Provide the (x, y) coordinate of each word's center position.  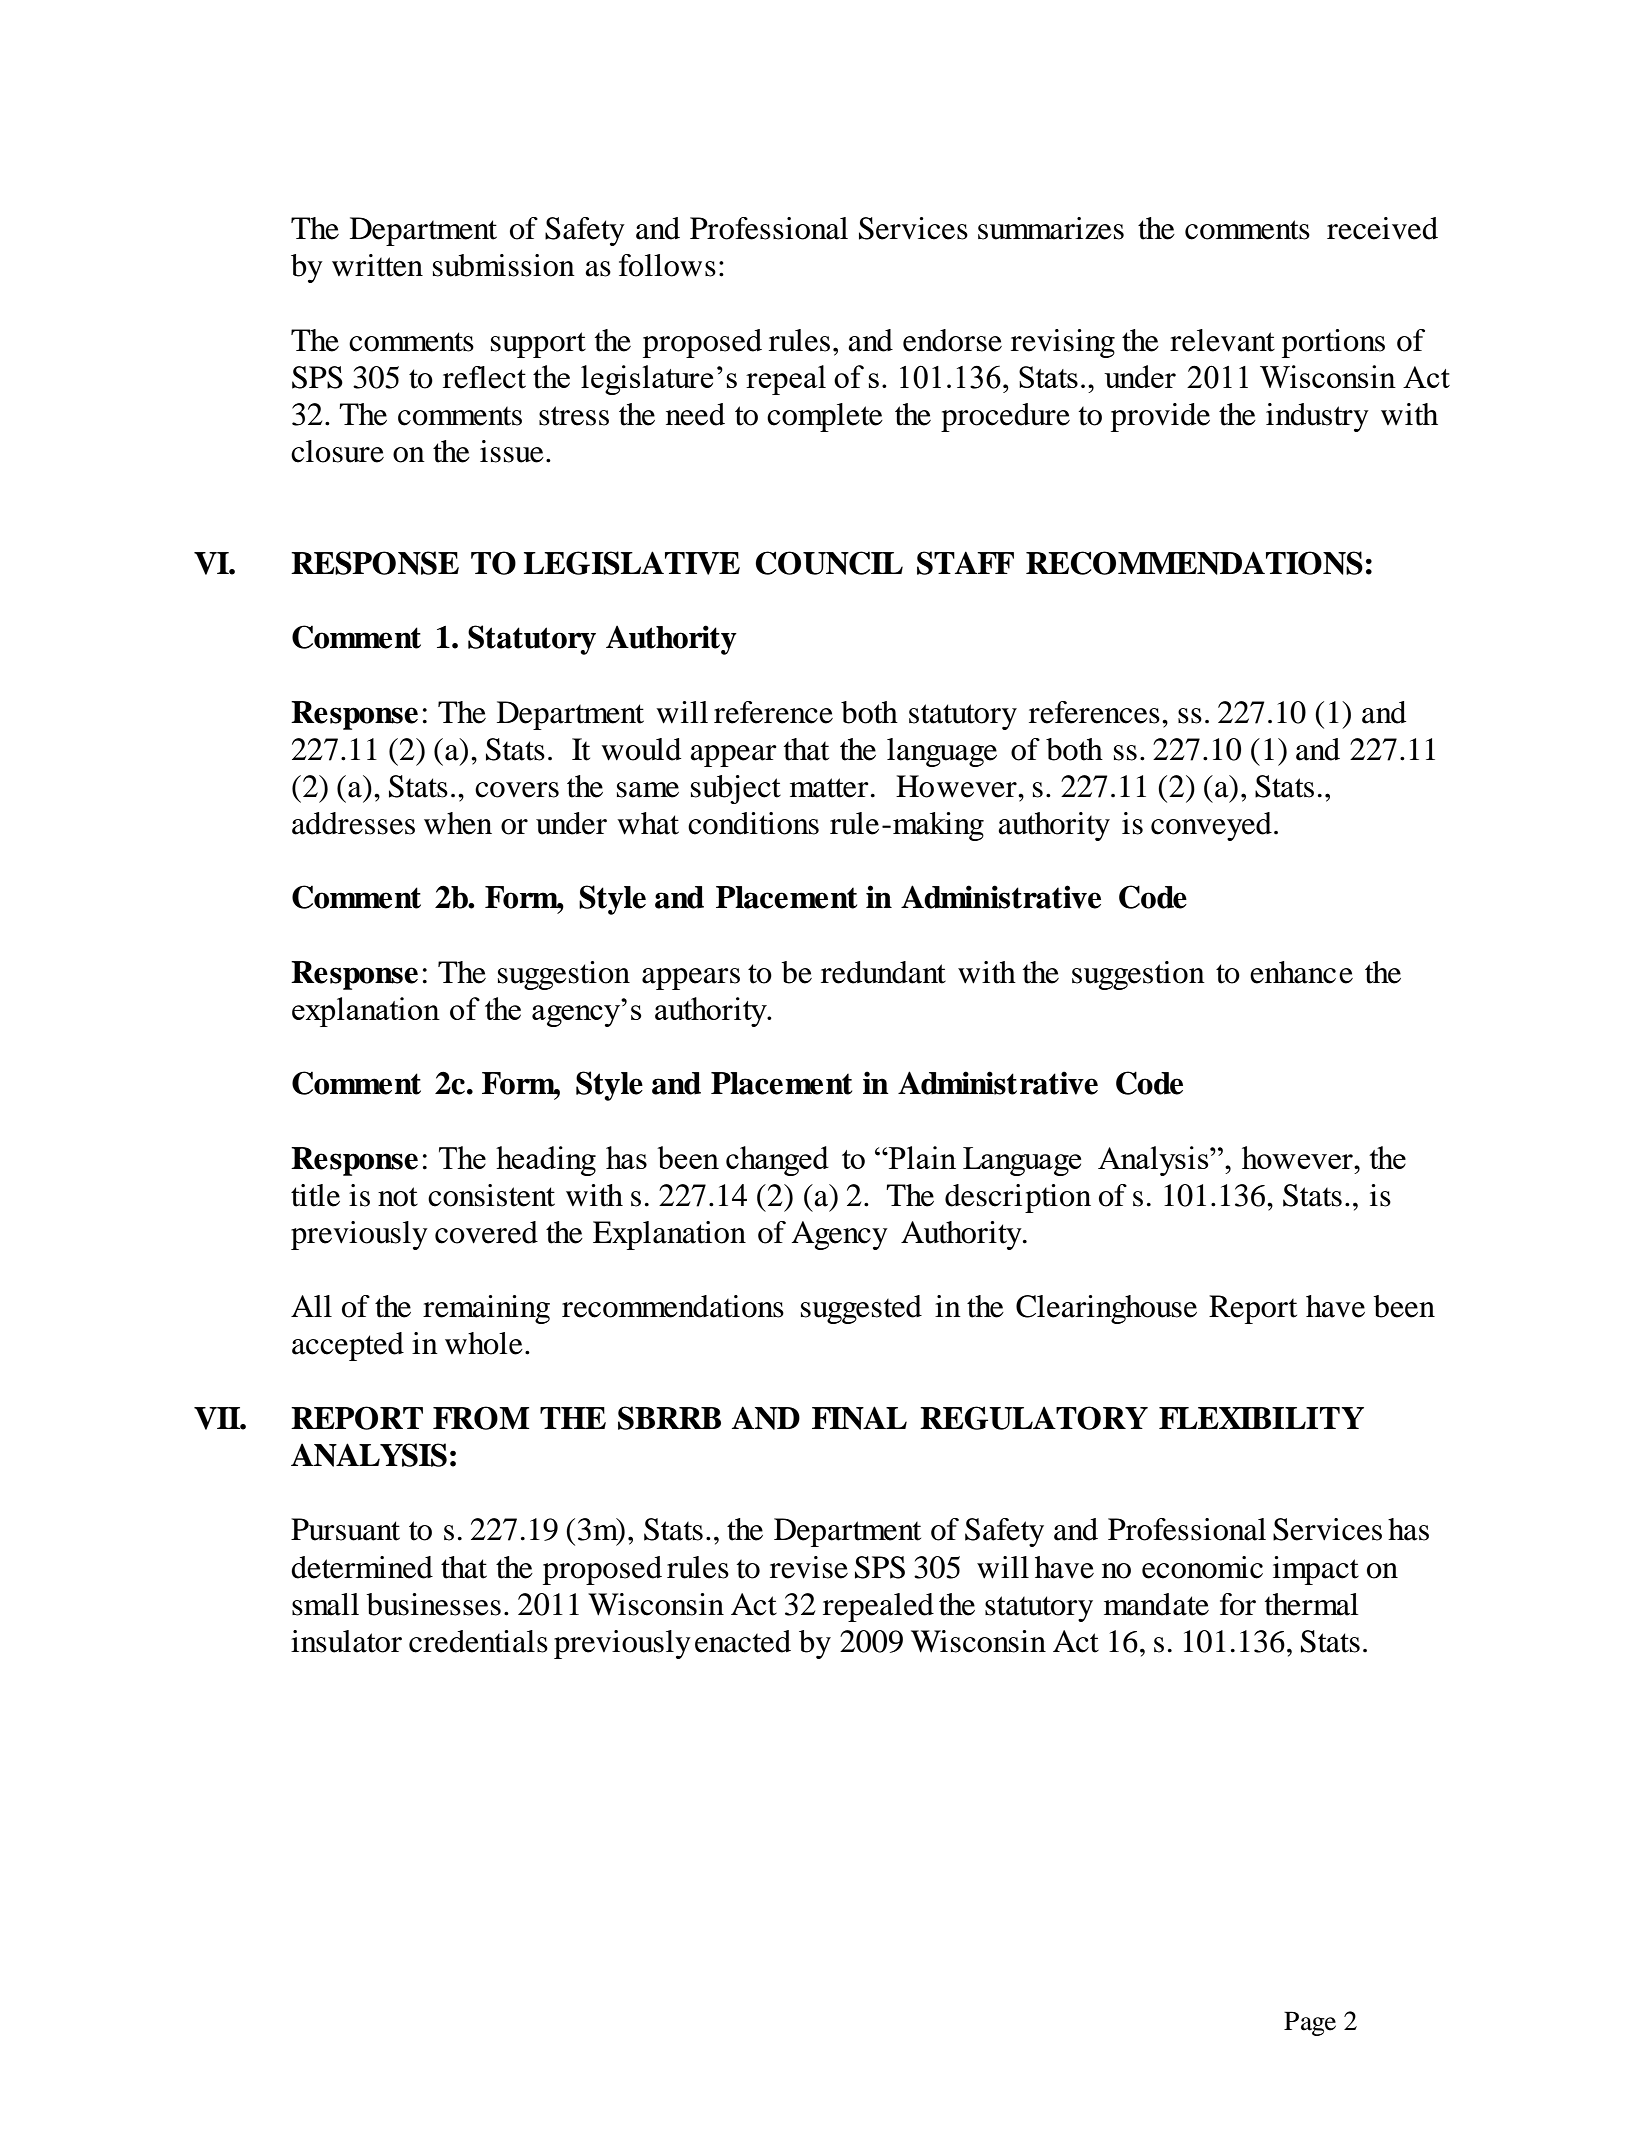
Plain (921, 1157)
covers (517, 790)
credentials (478, 1641)
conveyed (1211, 826)
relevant (1222, 340)
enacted (743, 1641)
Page (1310, 2023)
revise (809, 1567)
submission (504, 265)
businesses (434, 1604)
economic (1202, 1567)
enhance (1301, 972)
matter (829, 788)
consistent (491, 1195)
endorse (952, 340)
